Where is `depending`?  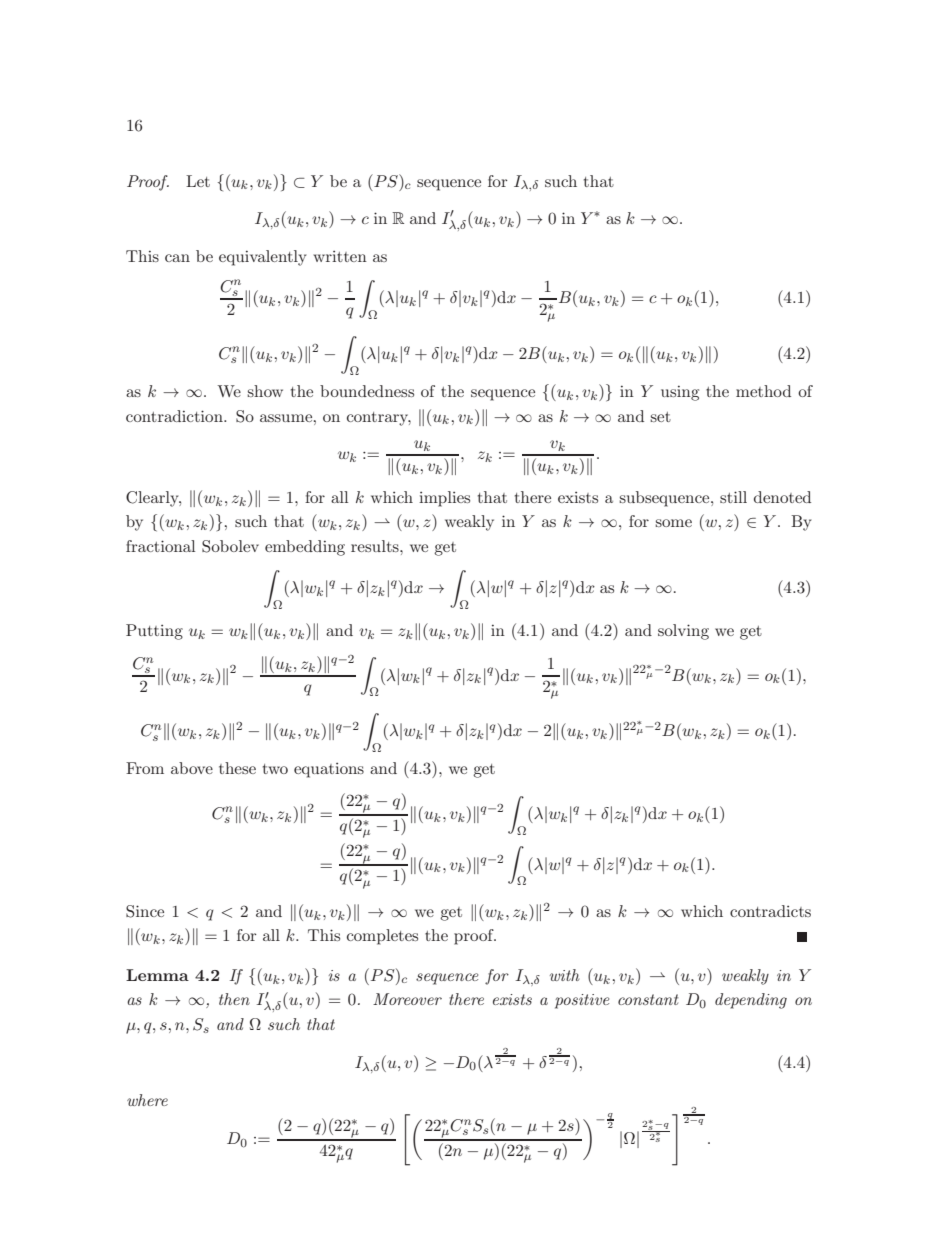
depending is located at coordinates (751, 1001).
